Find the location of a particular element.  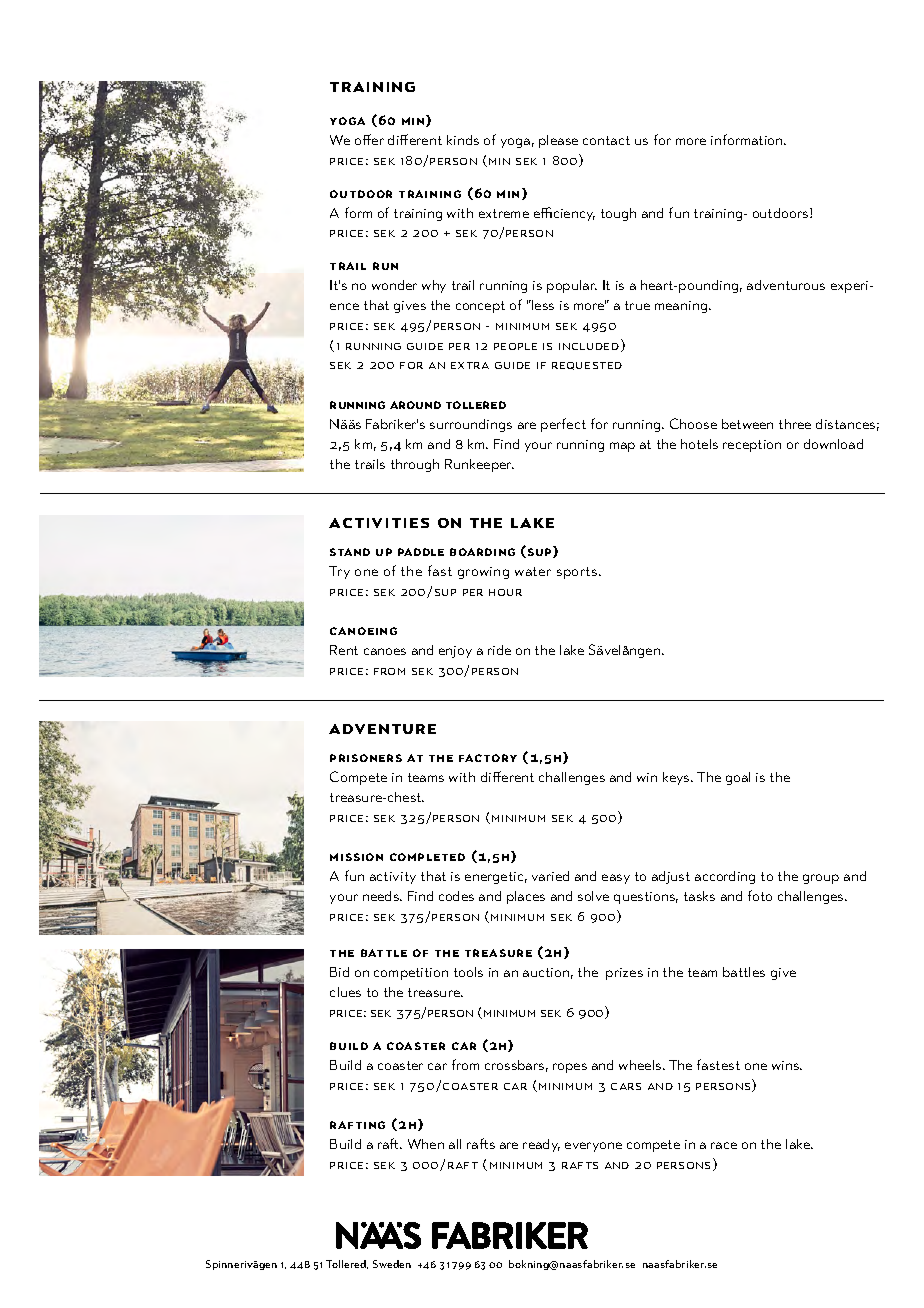

goal is located at coordinates (738, 778).
